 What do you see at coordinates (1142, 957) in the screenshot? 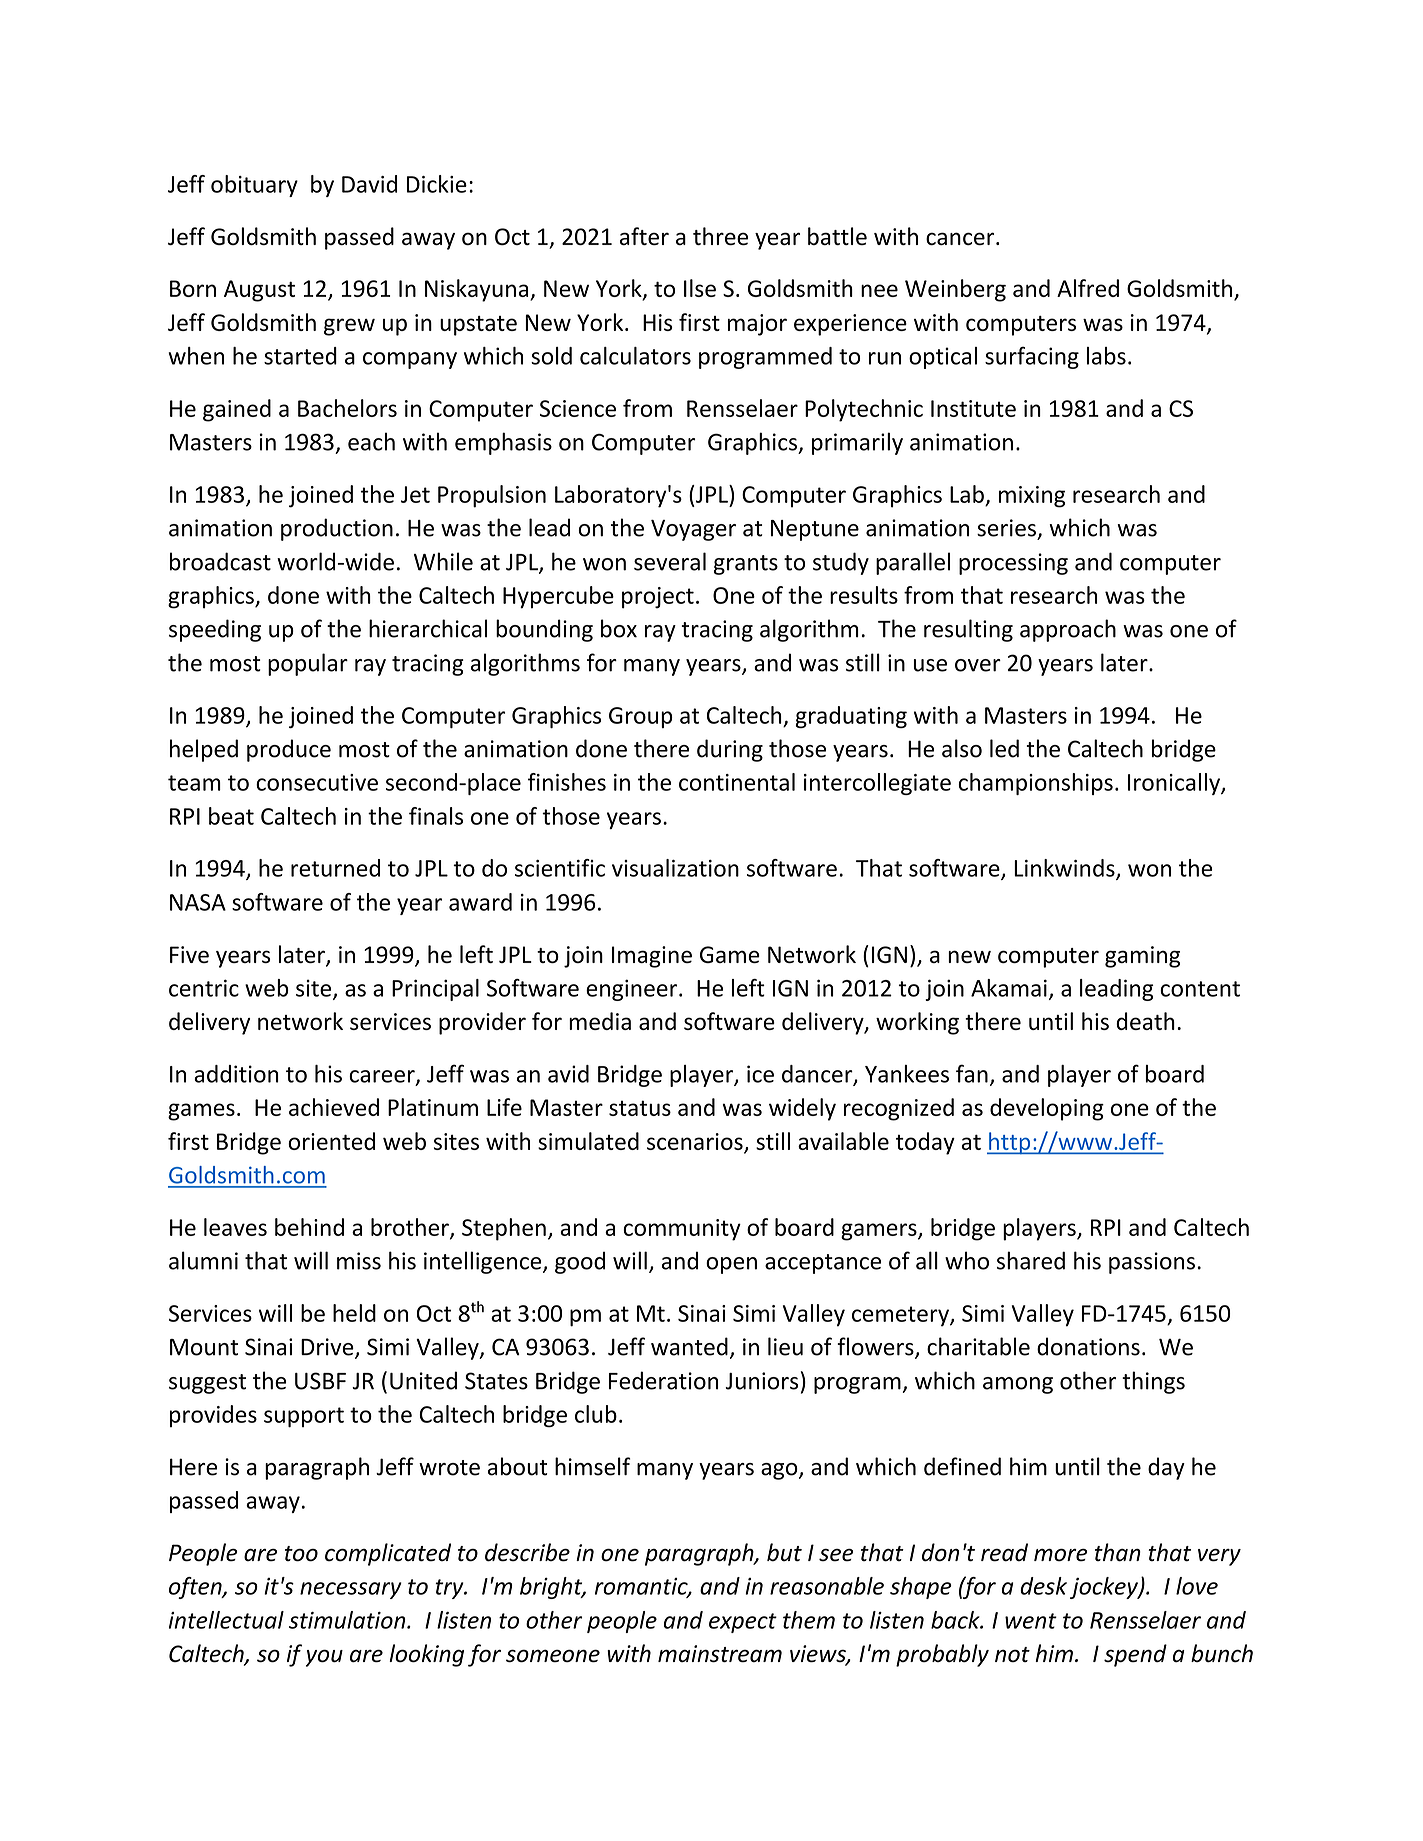
I see `gaming` at bounding box center [1142, 957].
